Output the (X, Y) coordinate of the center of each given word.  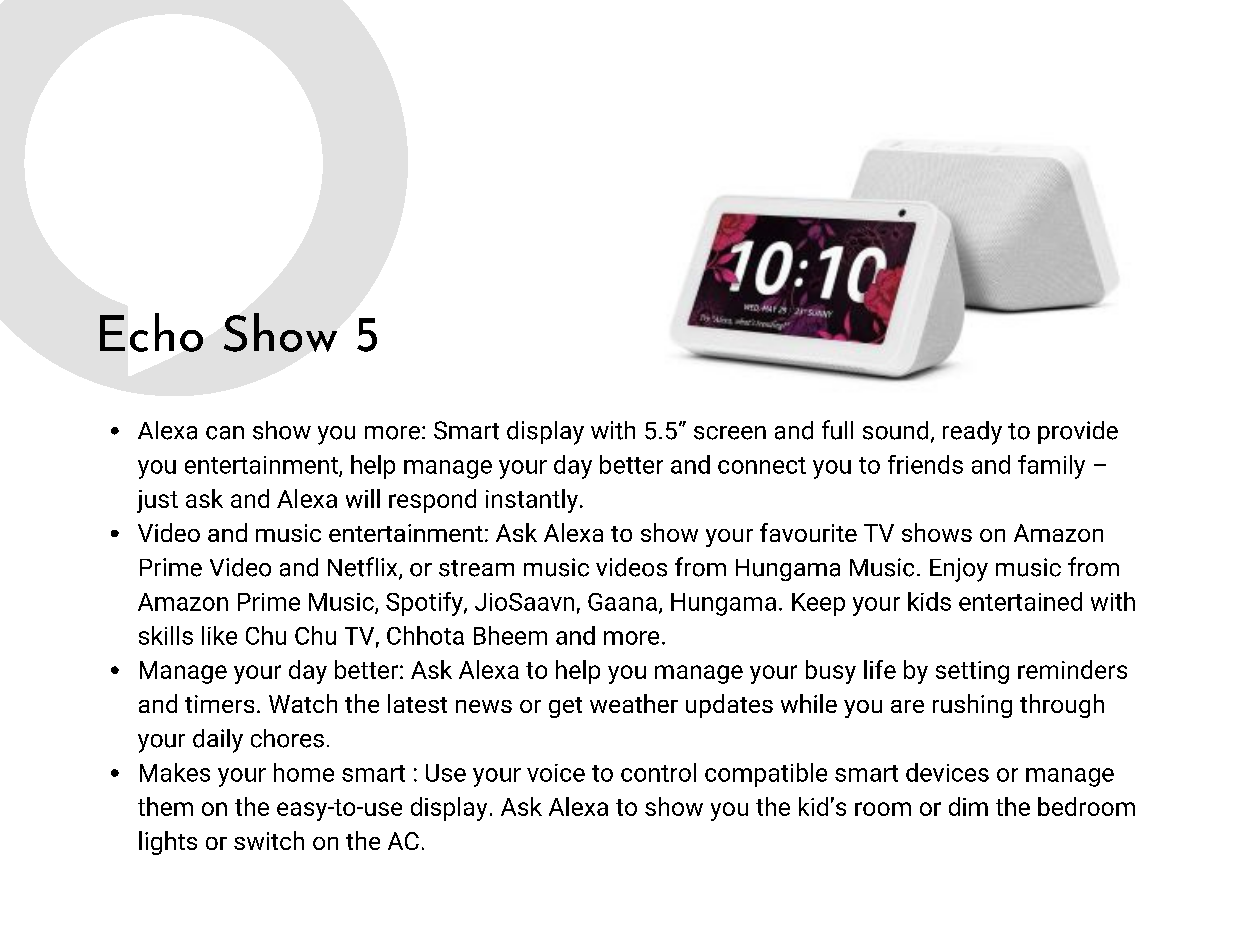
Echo (151, 332)
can (225, 433)
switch (269, 840)
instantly (532, 501)
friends (925, 464)
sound (895, 430)
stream (476, 568)
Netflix (364, 568)
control (658, 772)
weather (634, 703)
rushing (972, 706)
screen (730, 433)
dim (968, 806)
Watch (303, 703)
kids (929, 601)
